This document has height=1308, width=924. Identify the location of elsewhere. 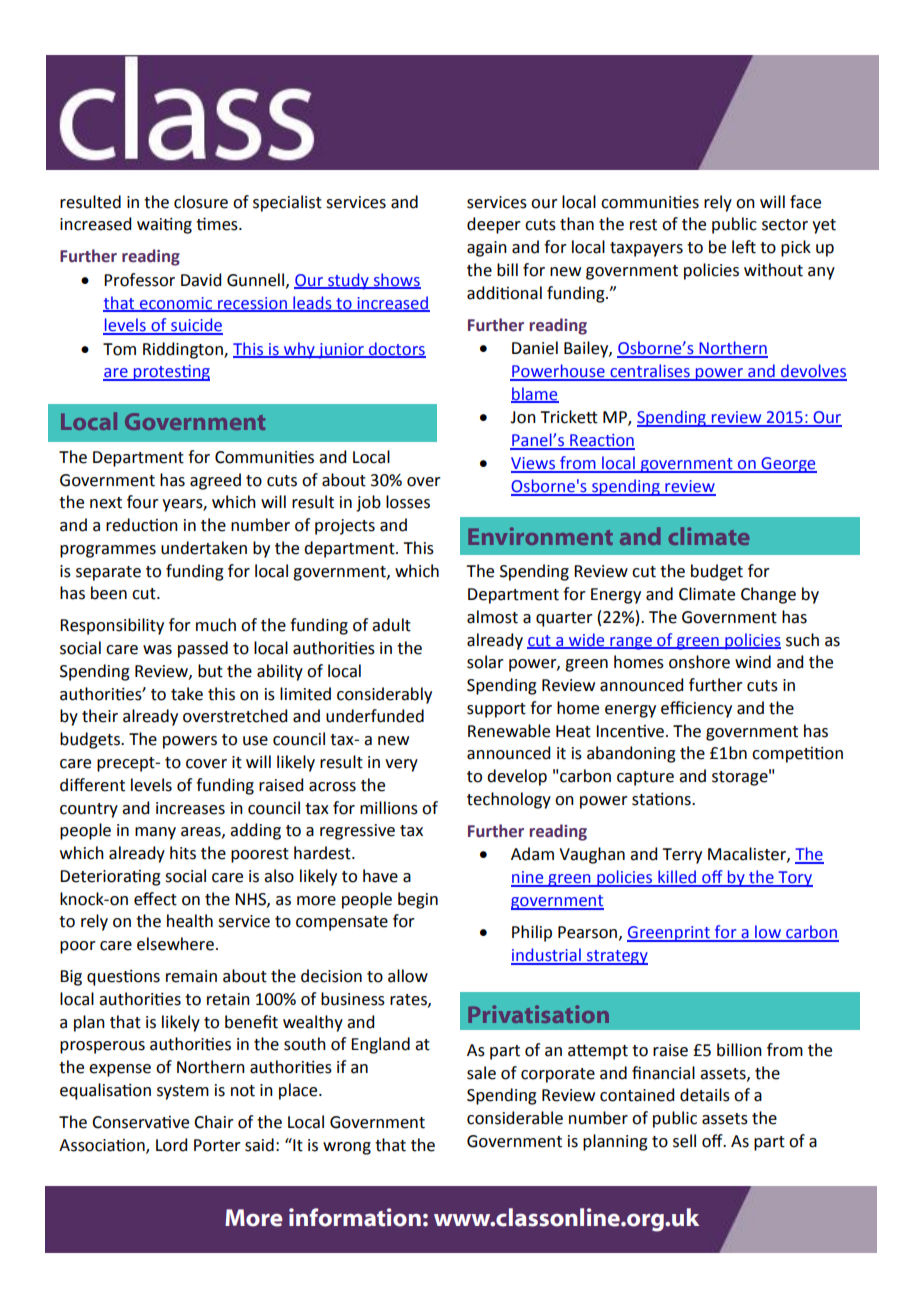
(175, 944).
